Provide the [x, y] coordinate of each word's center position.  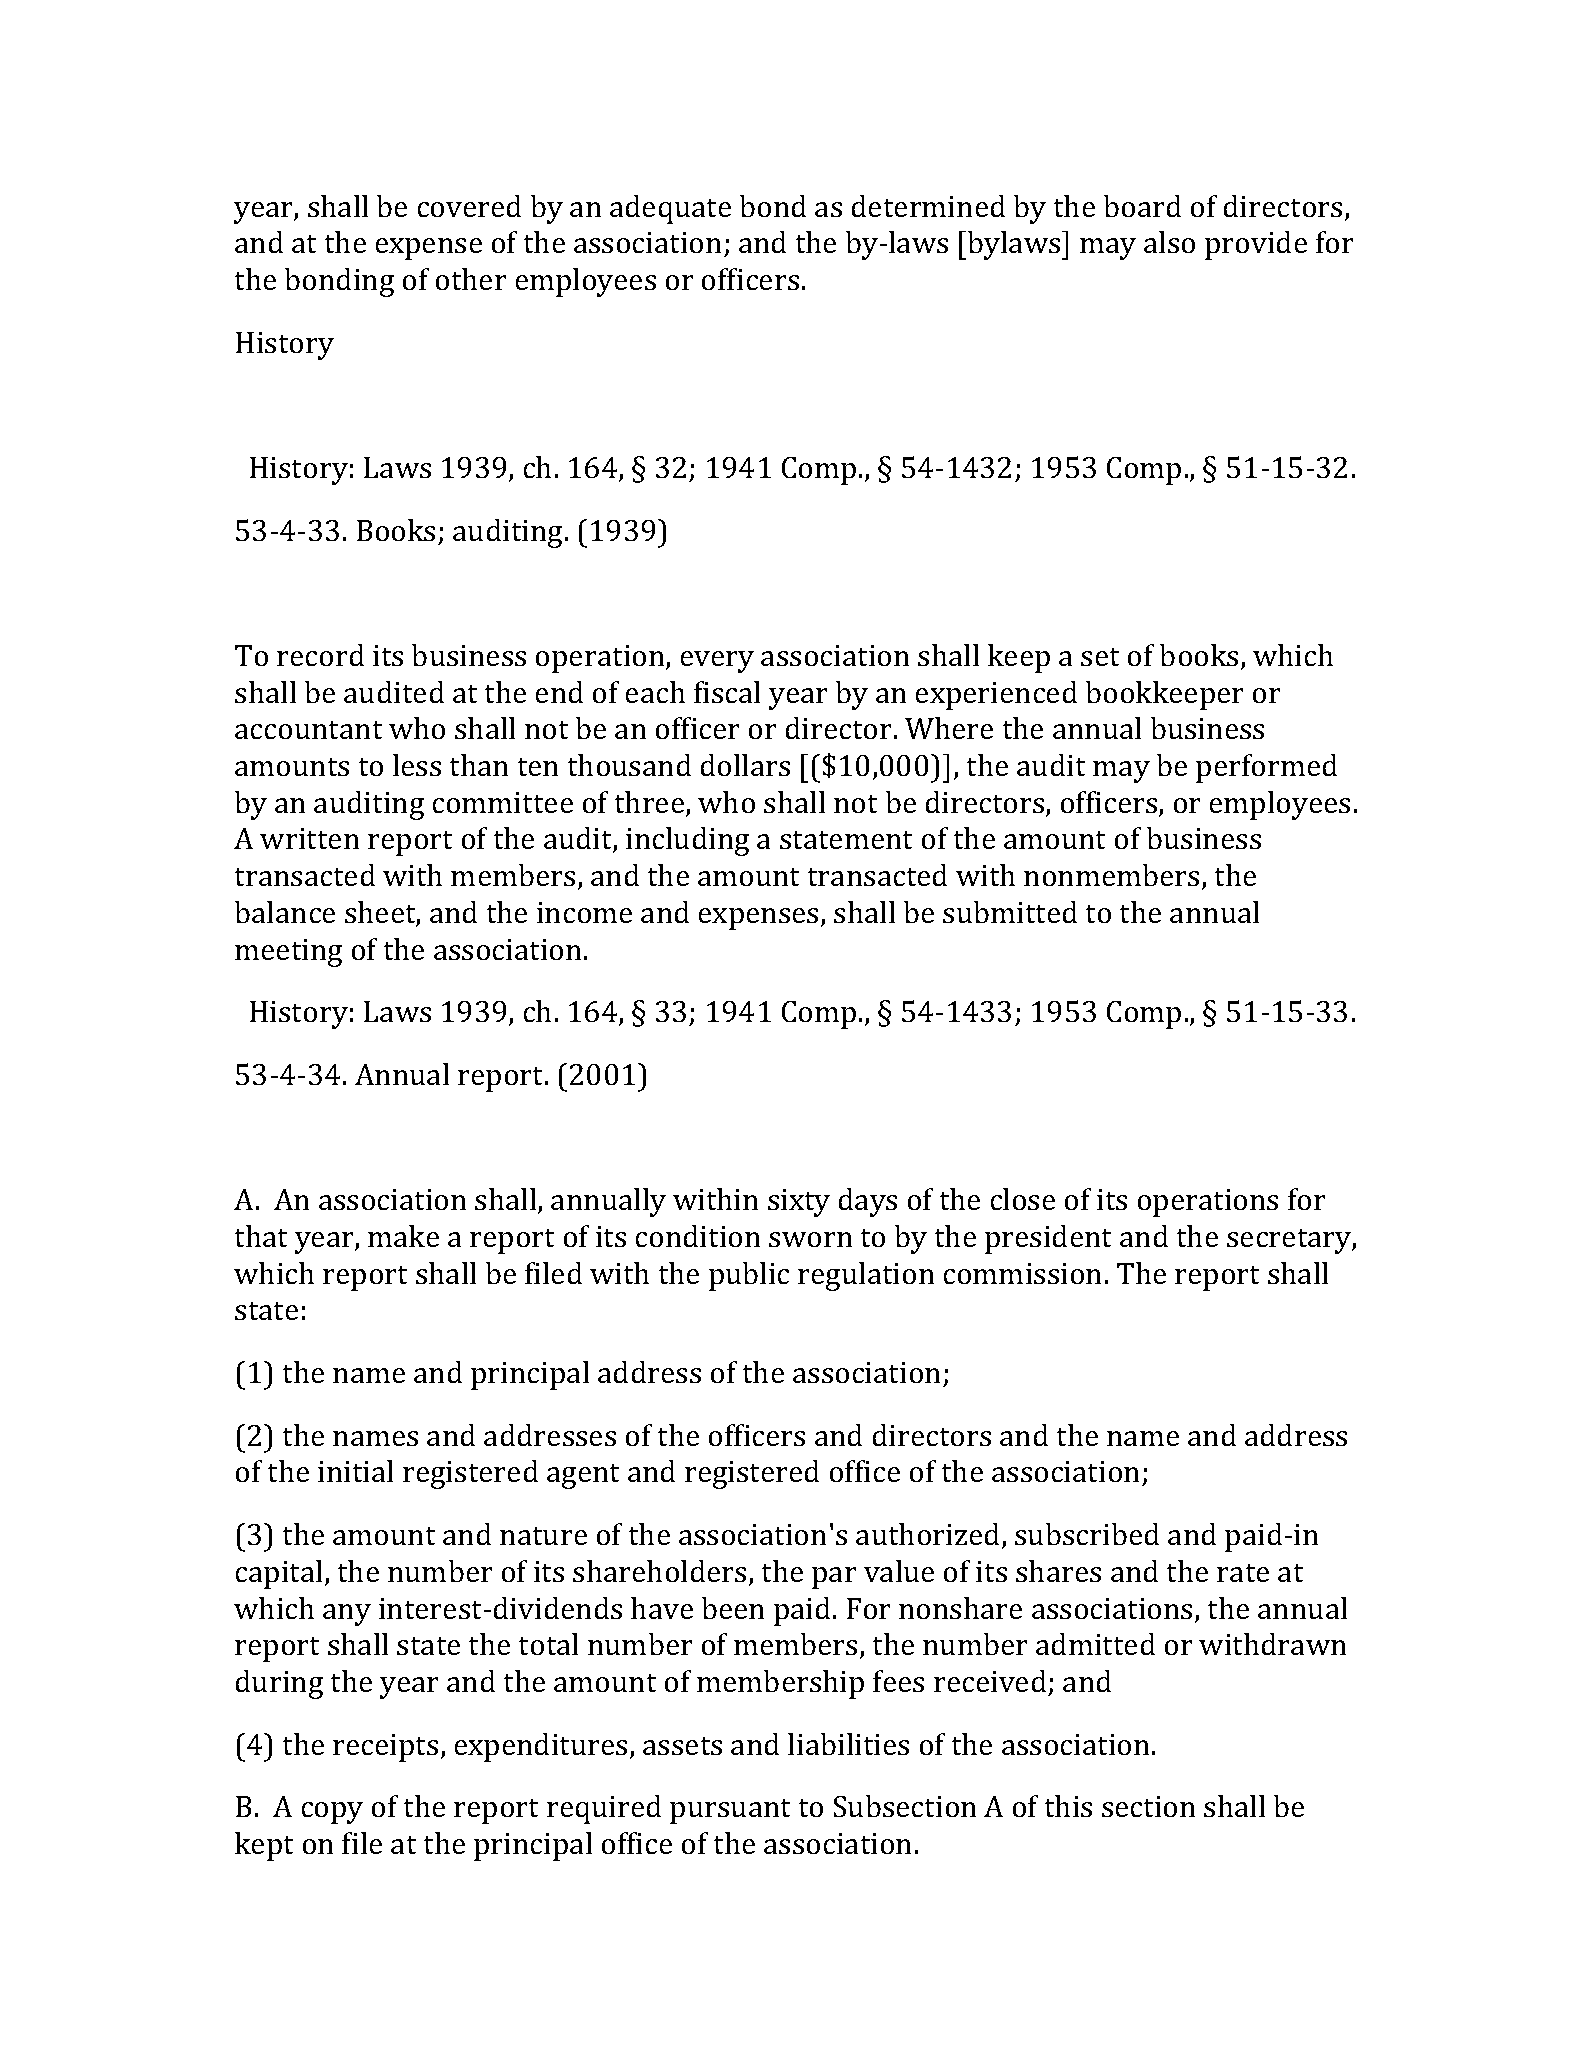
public [749, 1276]
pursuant [730, 1811]
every [717, 662]
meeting [288, 953]
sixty [799, 1203]
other [471, 279]
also [1169, 242]
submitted [1010, 912]
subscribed [1087, 1534]
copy [332, 1813]
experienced [996, 695]
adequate [670, 209]
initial [355, 1471]
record [320, 655]
